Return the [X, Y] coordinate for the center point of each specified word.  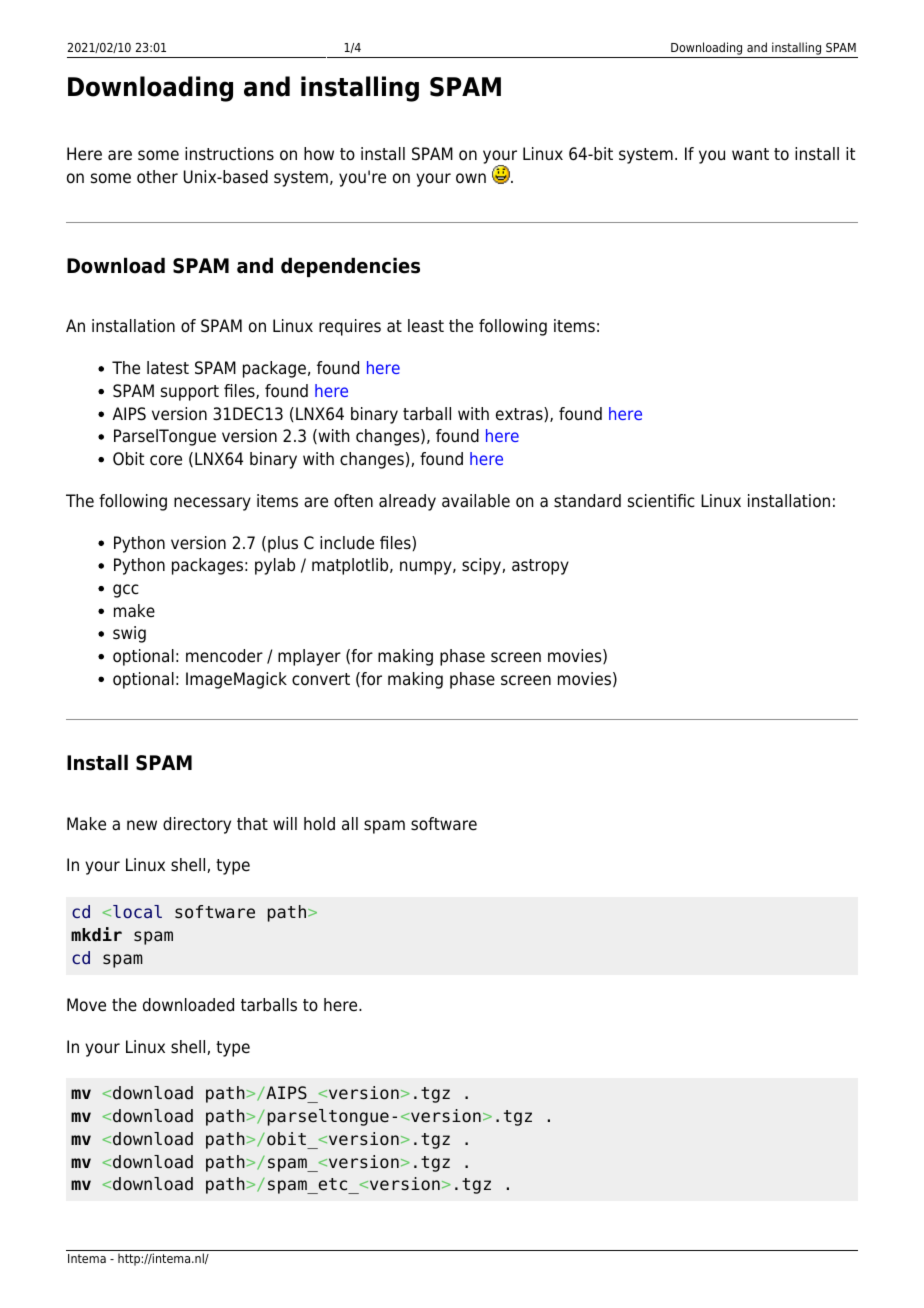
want [750, 154]
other [157, 177]
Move [86, 1005]
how [319, 154]
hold [319, 824]
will [285, 823]
